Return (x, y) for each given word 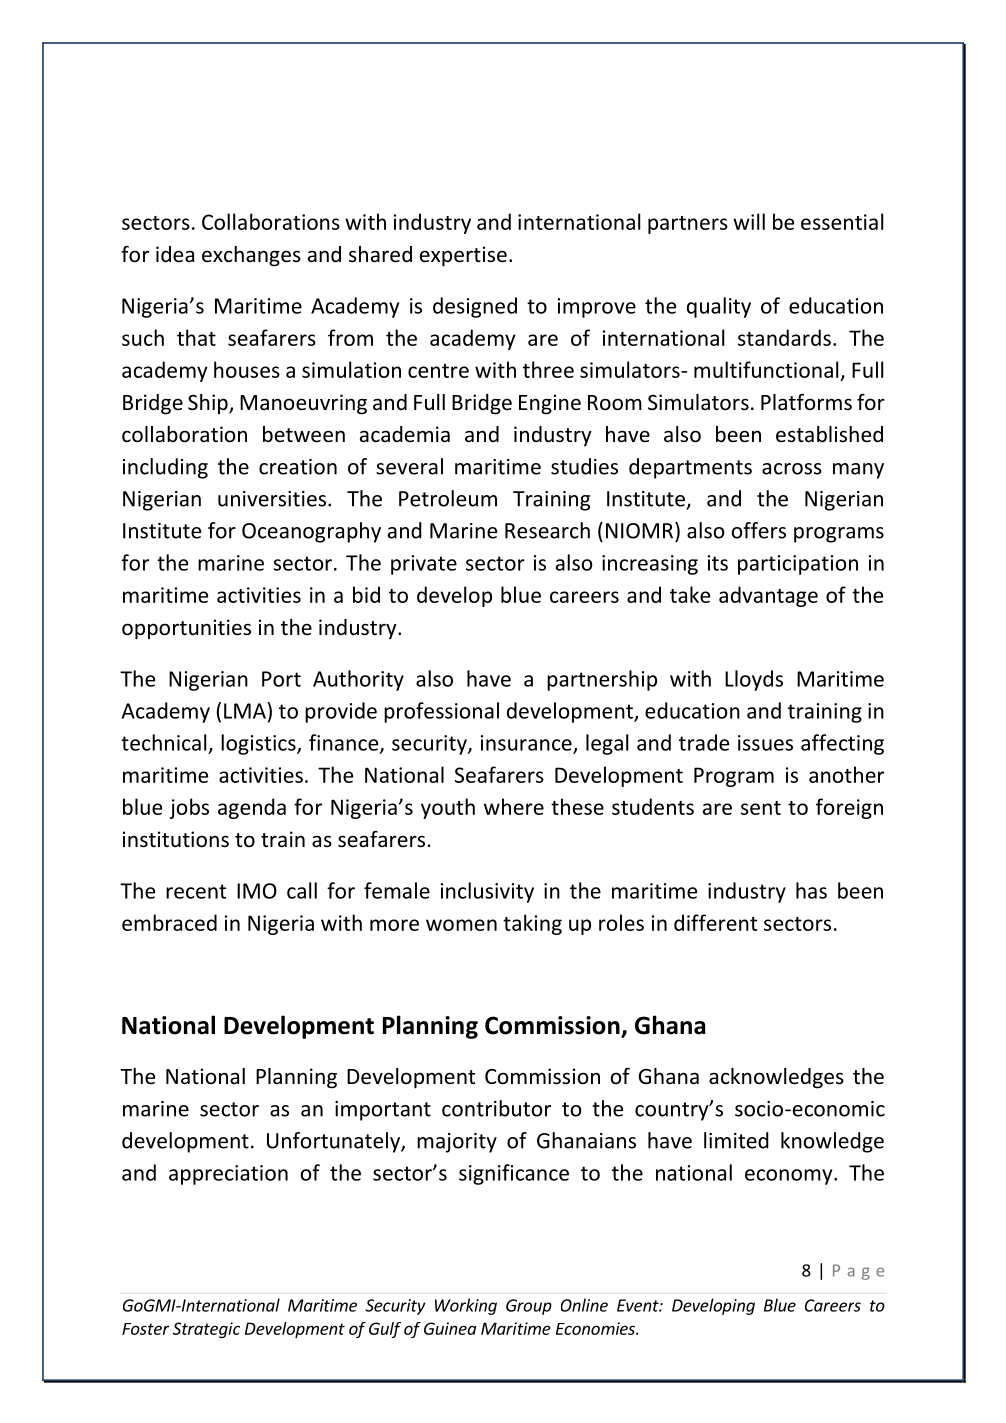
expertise (463, 256)
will (749, 221)
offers (759, 530)
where (514, 806)
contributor (496, 1108)
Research (547, 530)
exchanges (251, 256)
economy (790, 1177)
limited (736, 1140)
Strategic (206, 1330)
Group (529, 1307)
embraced (169, 922)
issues (765, 743)
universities (273, 499)
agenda (252, 808)
